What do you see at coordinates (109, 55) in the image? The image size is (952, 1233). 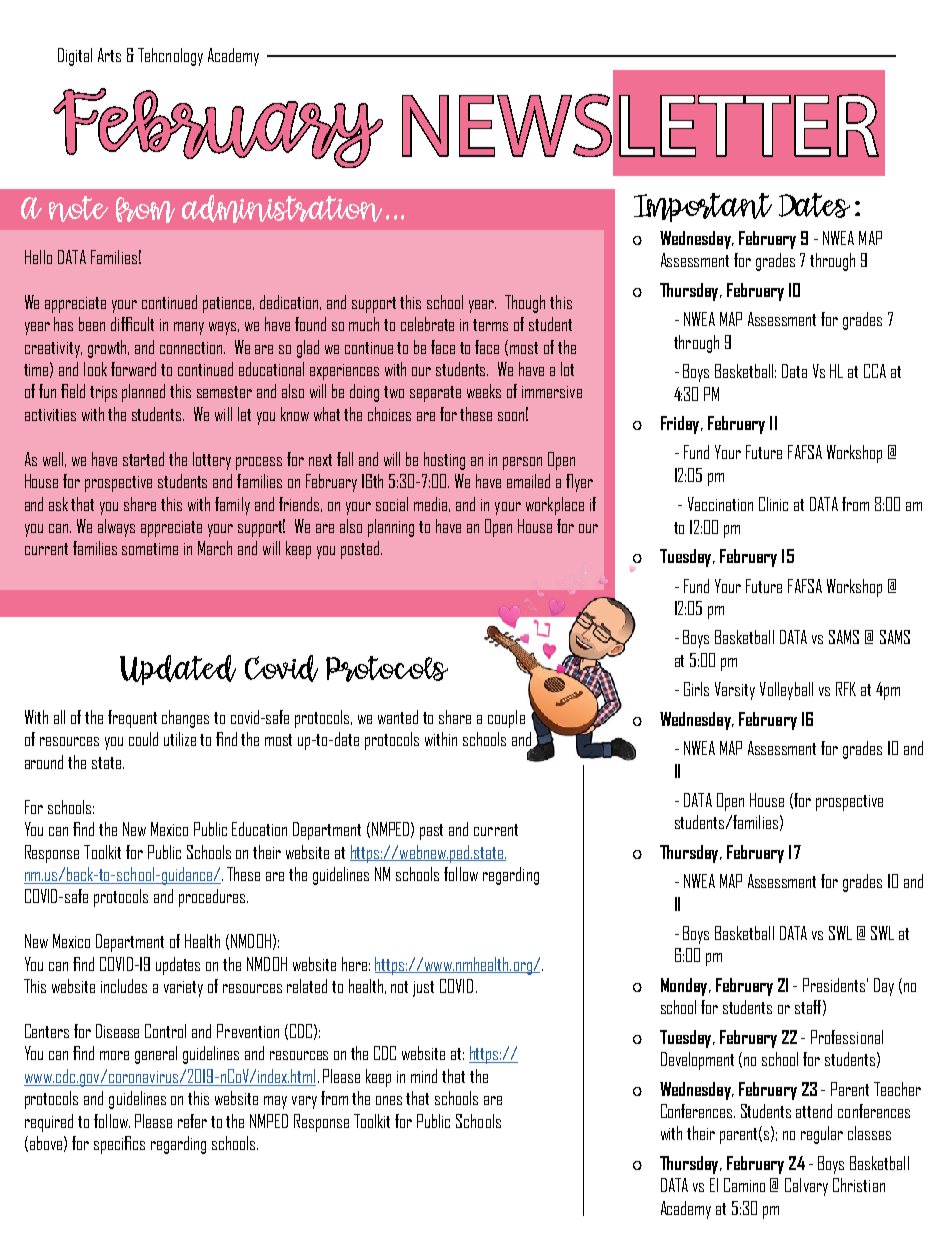 I see `Arts` at bounding box center [109, 55].
